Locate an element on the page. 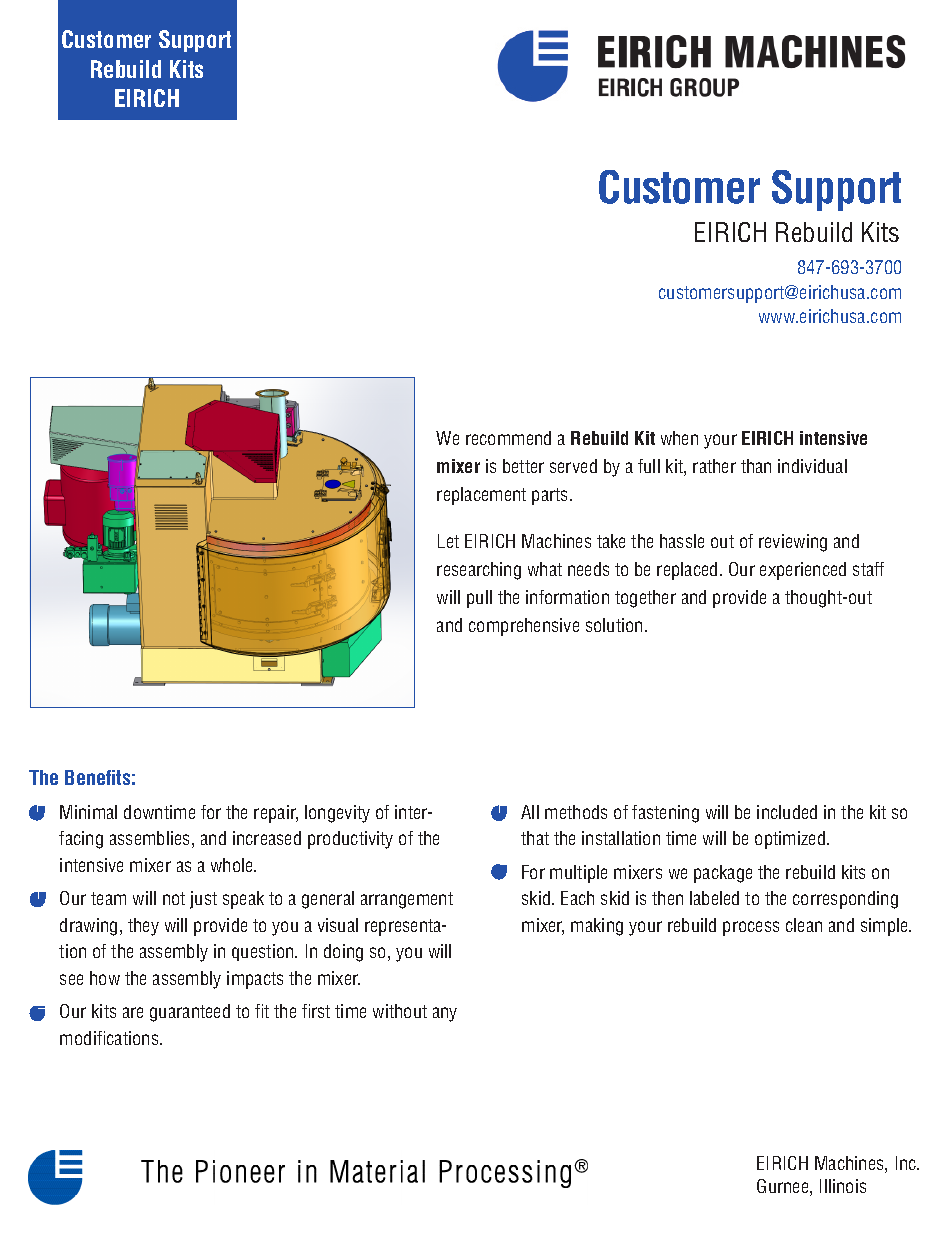  that is located at coordinates (535, 838).
